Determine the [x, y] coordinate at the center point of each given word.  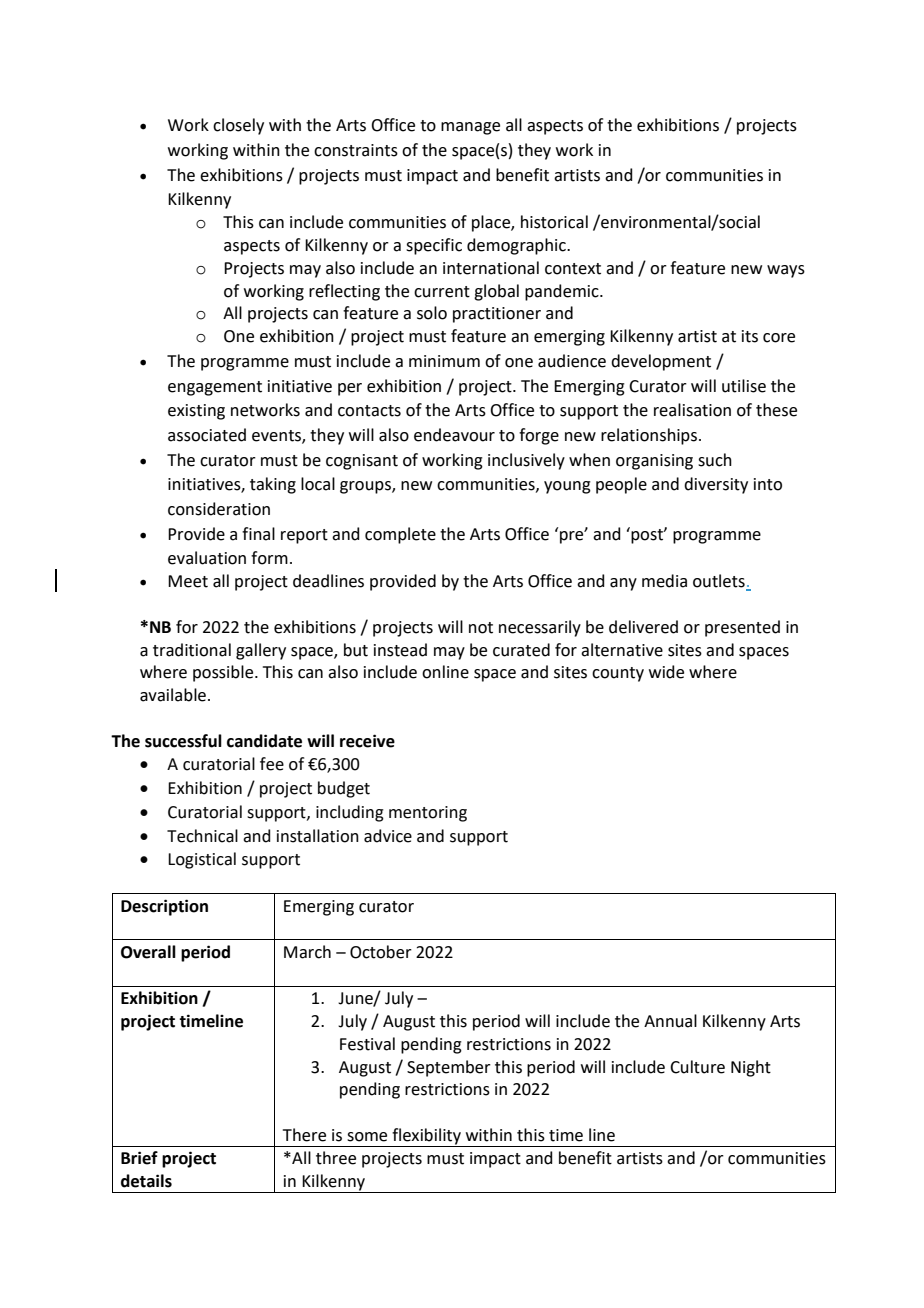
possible [224, 673]
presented [742, 628]
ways [786, 271]
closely [238, 126]
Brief [139, 1158]
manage [470, 128]
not [481, 628]
